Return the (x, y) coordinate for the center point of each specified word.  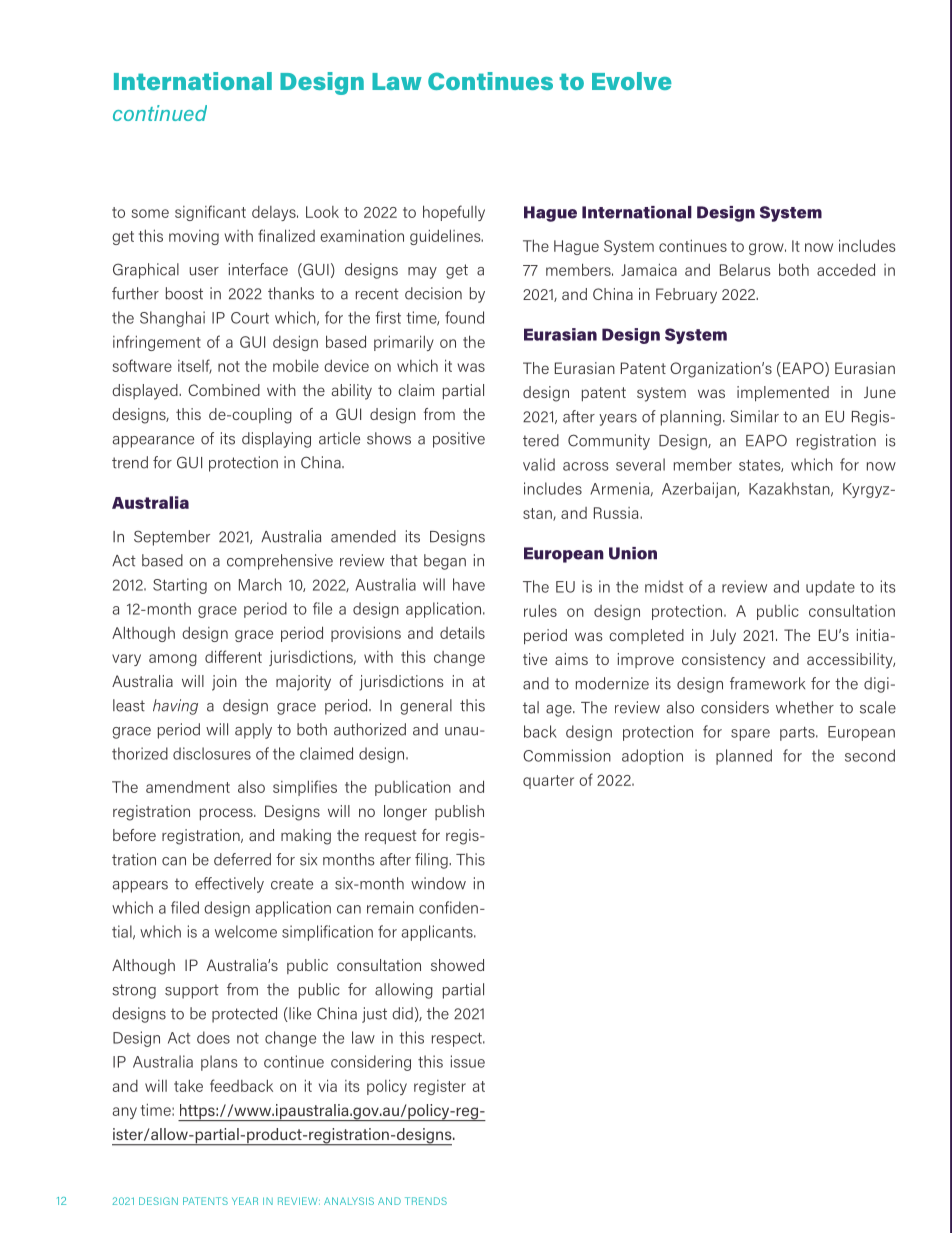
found (464, 317)
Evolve (632, 81)
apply (253, 731)
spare (750, 735)
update (830, 588)
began (445, 562)
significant (210, 213)
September (172, 538)
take (188, 1085)
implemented (783, 394)
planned (744, 757)
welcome (246, 931)
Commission (567, 755)
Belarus (745, 270)
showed (457, 965)
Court (250, 318)
